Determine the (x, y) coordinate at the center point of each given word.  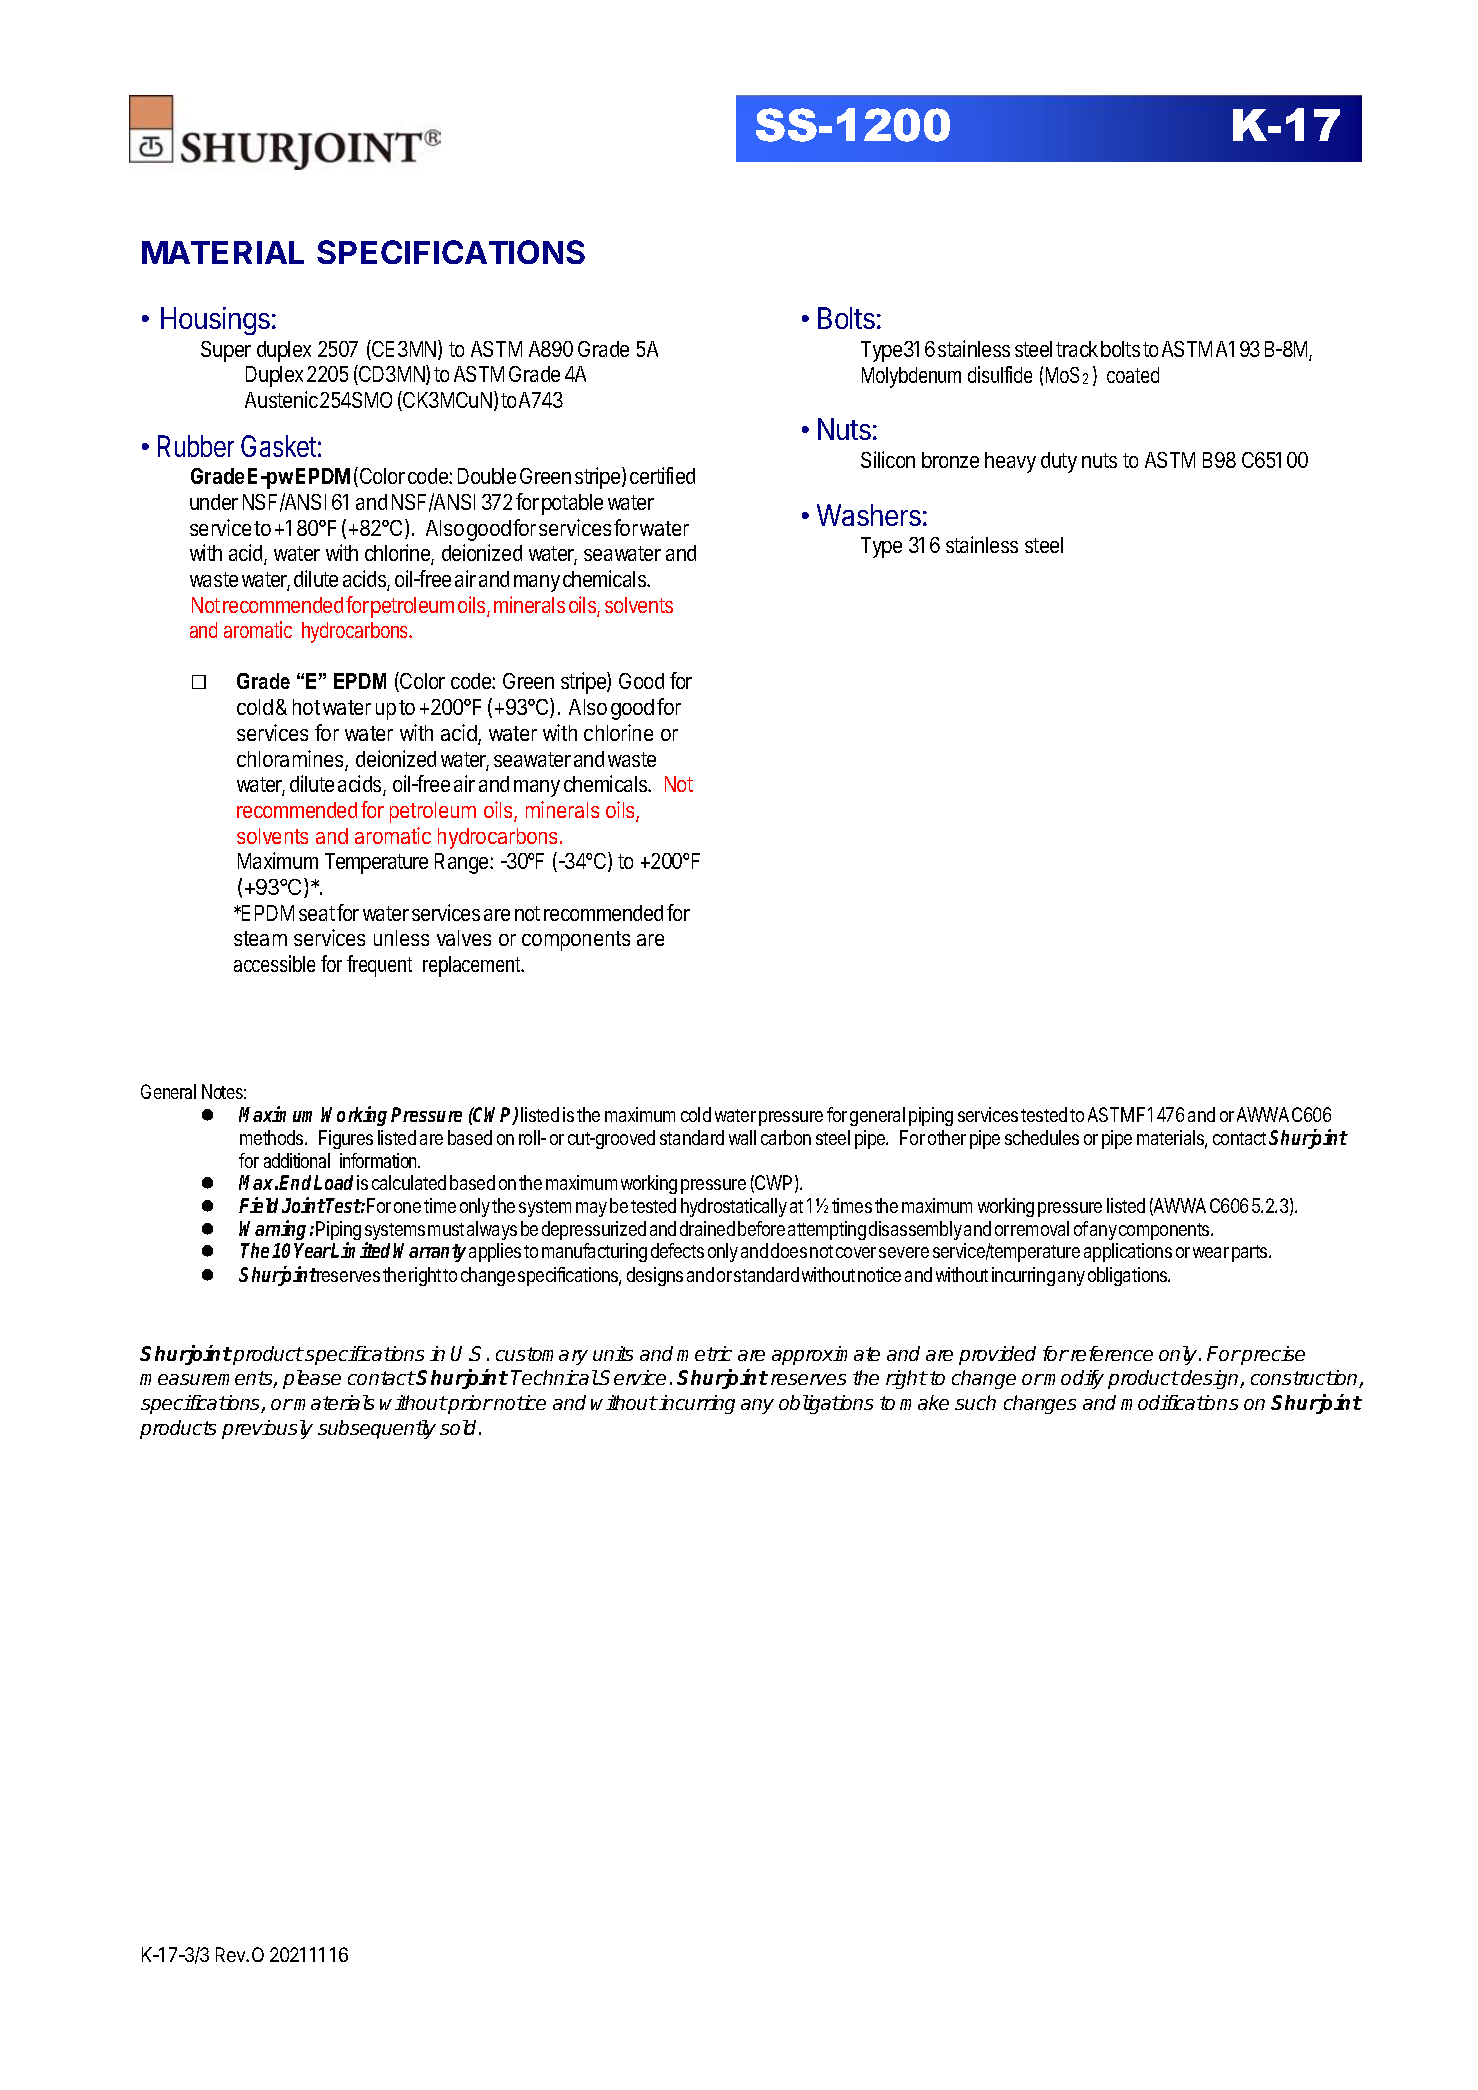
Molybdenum (911, 377)
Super (226, 351)
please (312, 1379)
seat (317, 913)
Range (463, 863)
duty (1059, 462)
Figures (346, 1139)
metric (704, 1353)
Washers (869, 515)
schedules (1042, 1137)
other (947, 1137)
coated (1133, 375)
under (214, 502)
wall (742, 1137)
